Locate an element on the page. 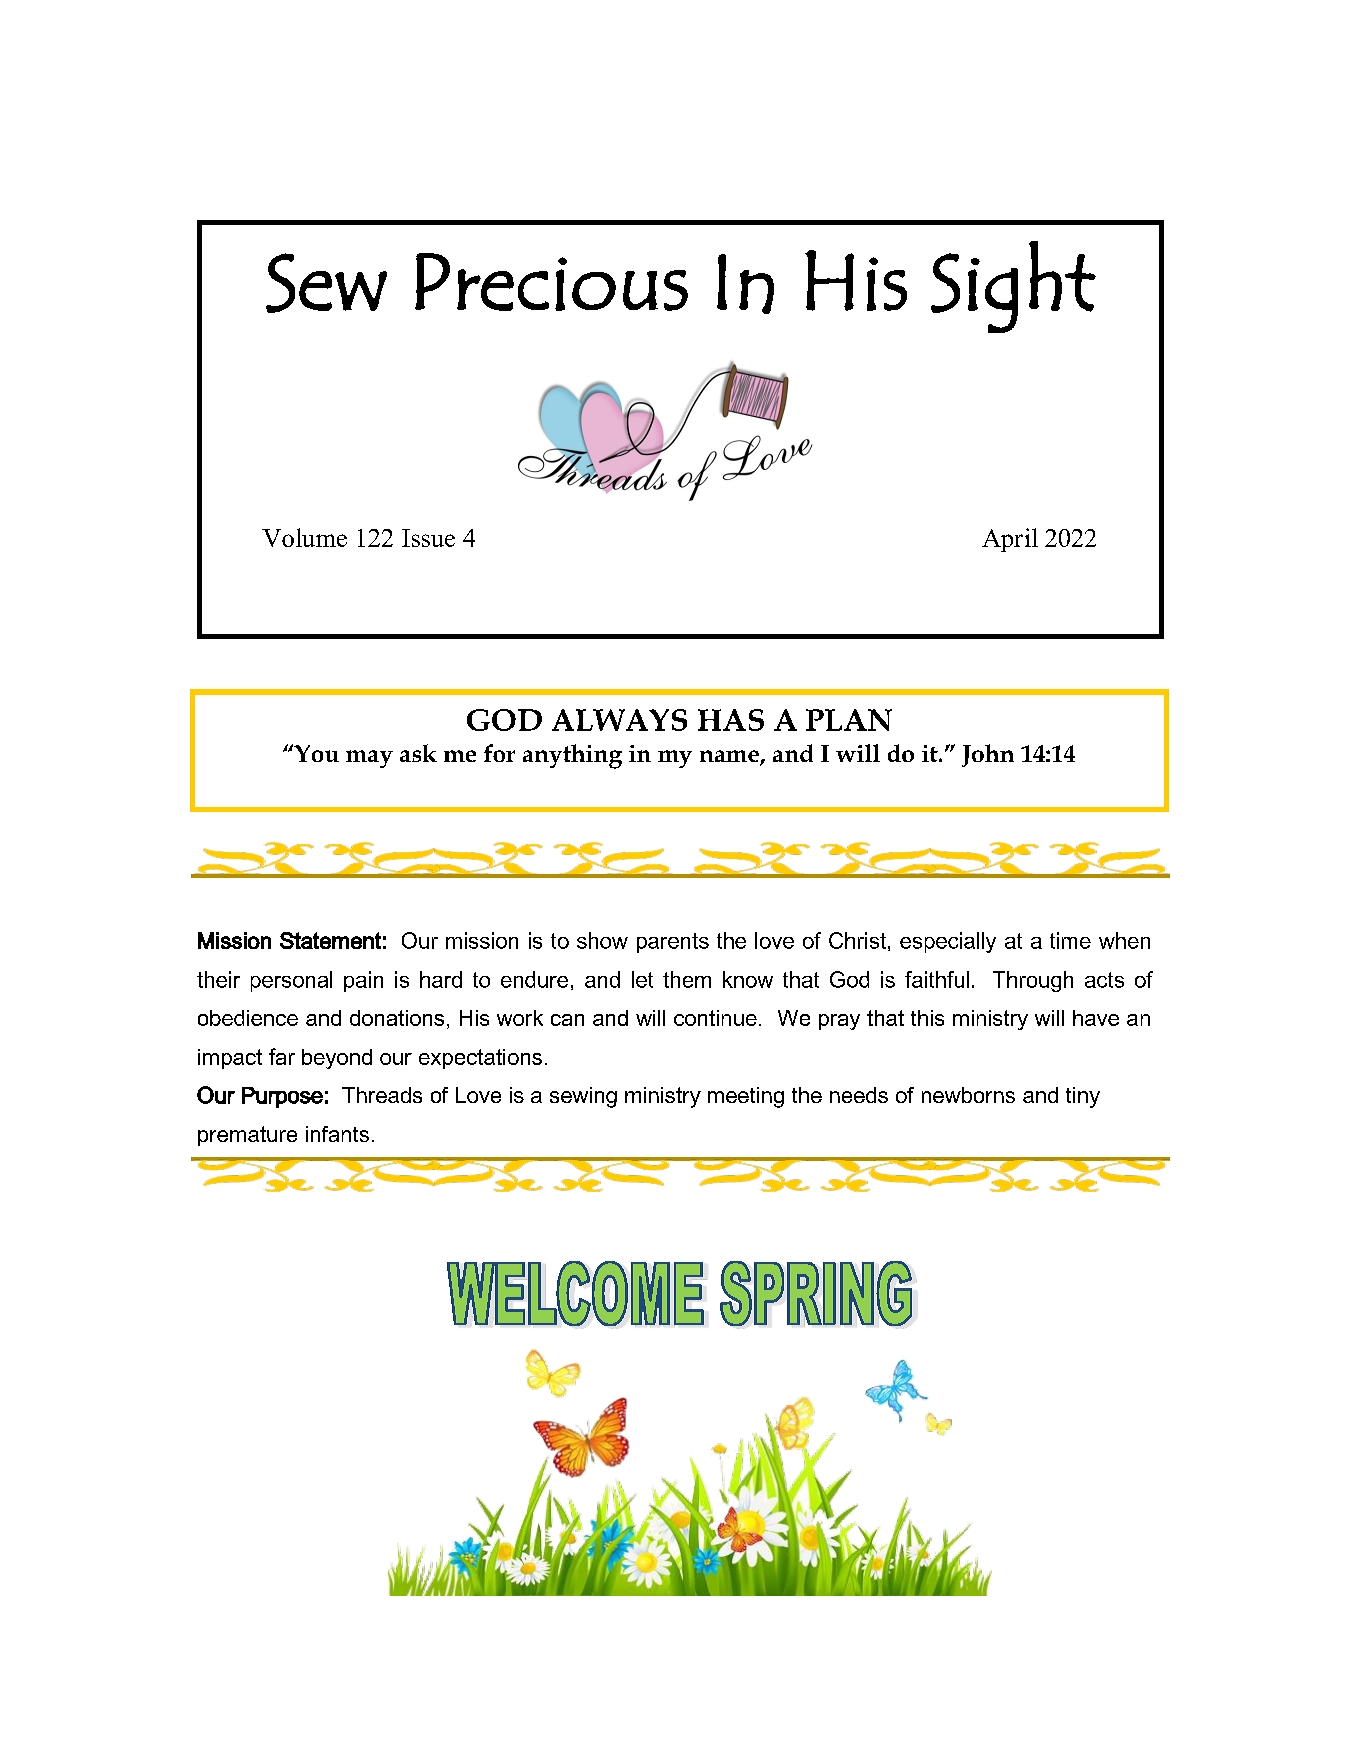  You is located at coordinates (315, 753).
